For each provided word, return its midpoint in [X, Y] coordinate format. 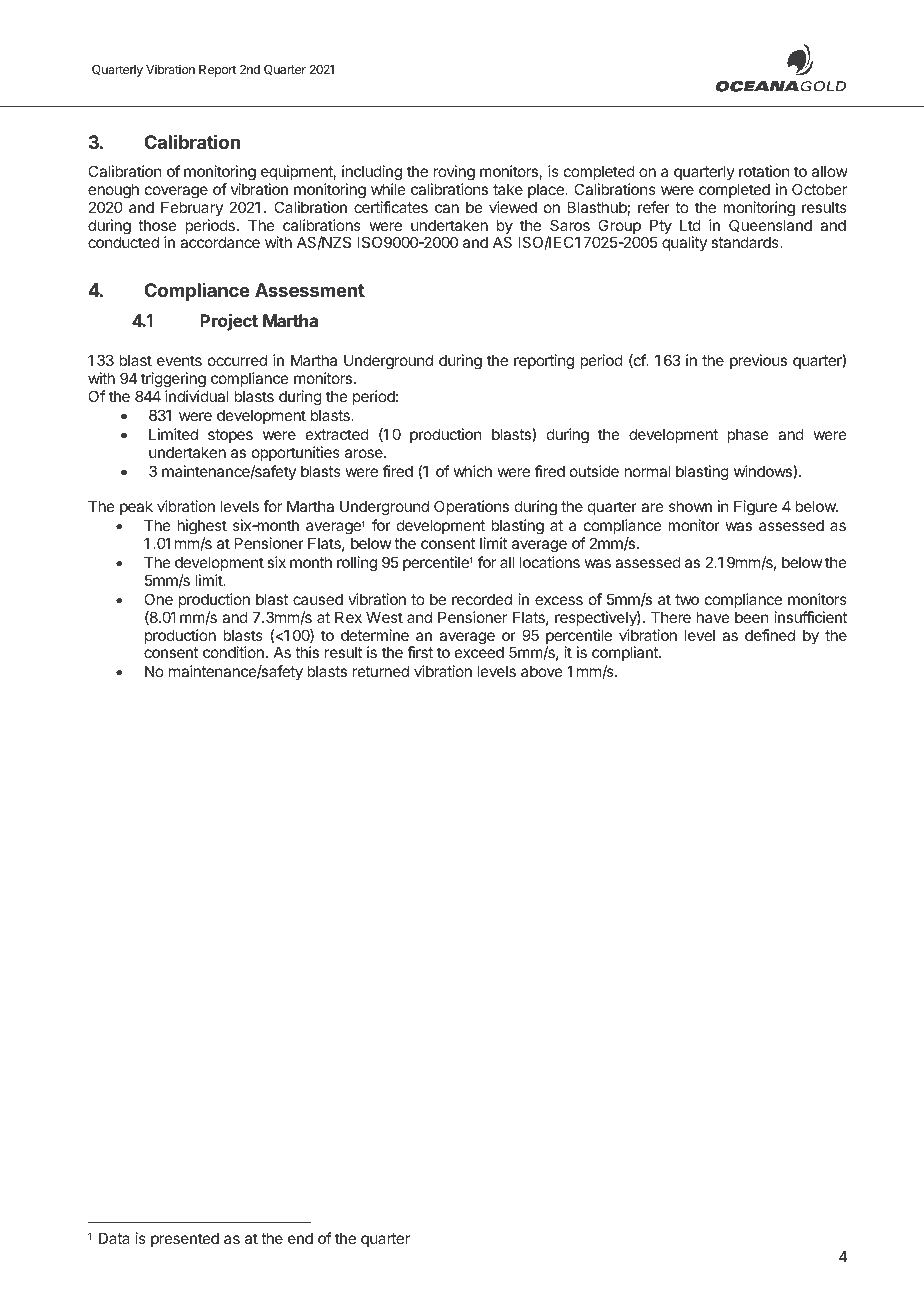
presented [185, 1239]
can [447, 208]
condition [233, 652]
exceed [479, 652]
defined [770, 635]
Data [114, 1238]
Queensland [770, 225]
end [300, 1238]
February [192, 208]
